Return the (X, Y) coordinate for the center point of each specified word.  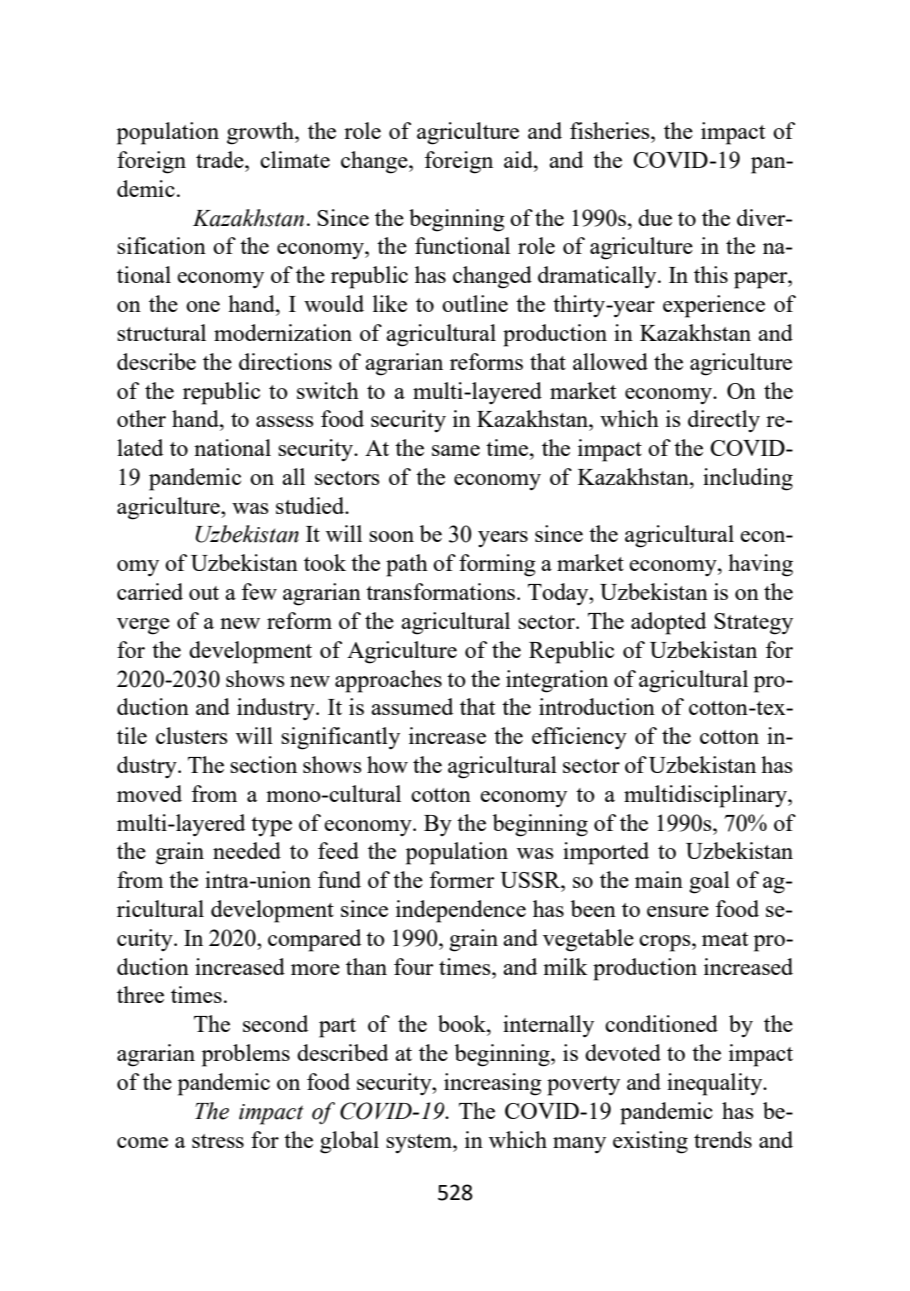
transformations (442, 591)
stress (218, 1141)
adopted (668, 623)
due (655, 217)
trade (221, 159)
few (259, 591)
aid (519, 159)
